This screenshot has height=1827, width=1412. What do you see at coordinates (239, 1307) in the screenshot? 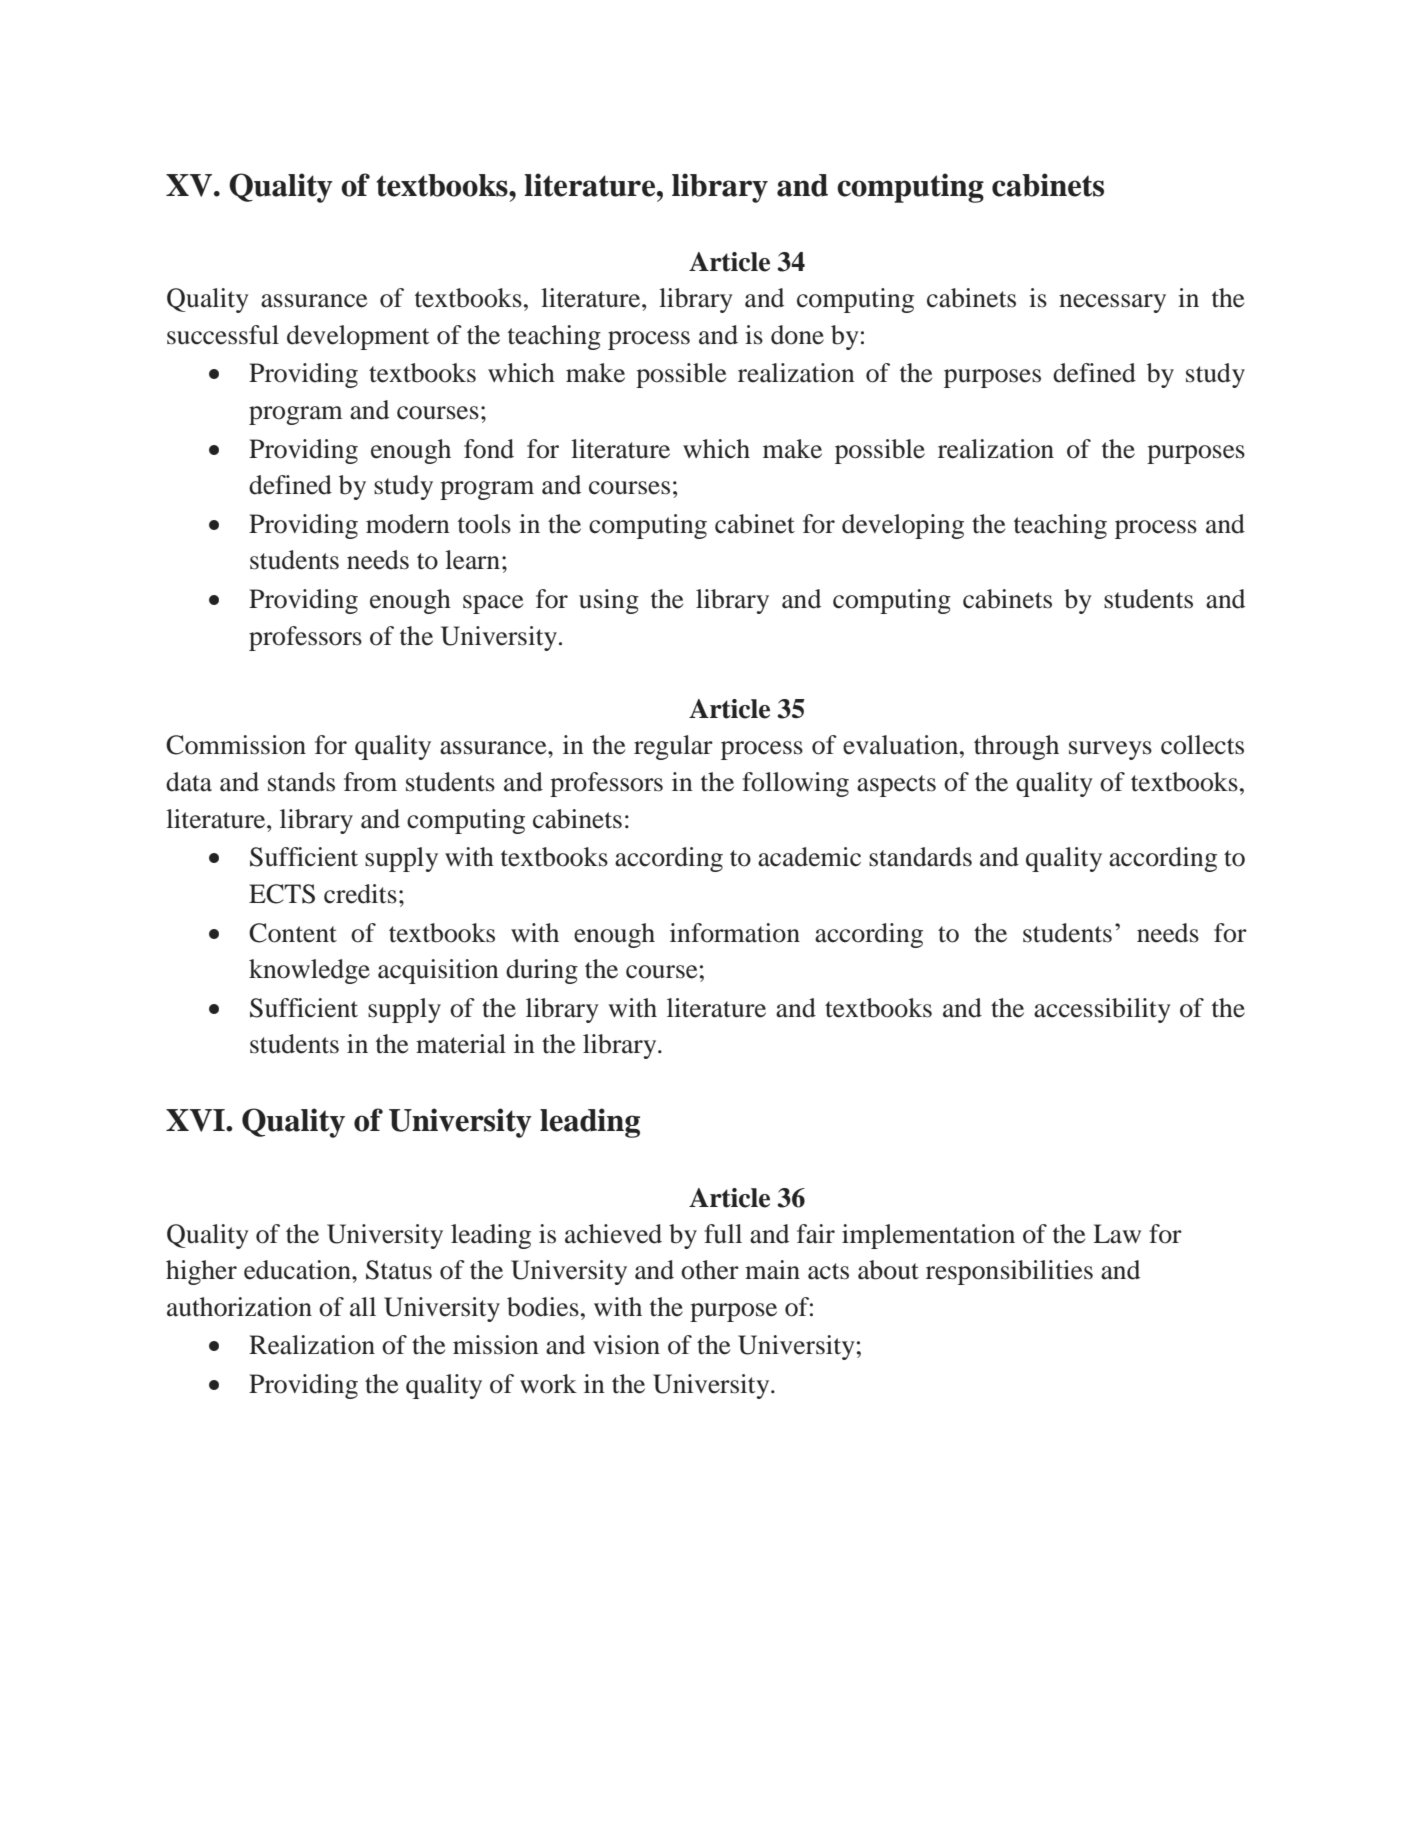
I see `authorization` at bounding box center [239, 1307].
